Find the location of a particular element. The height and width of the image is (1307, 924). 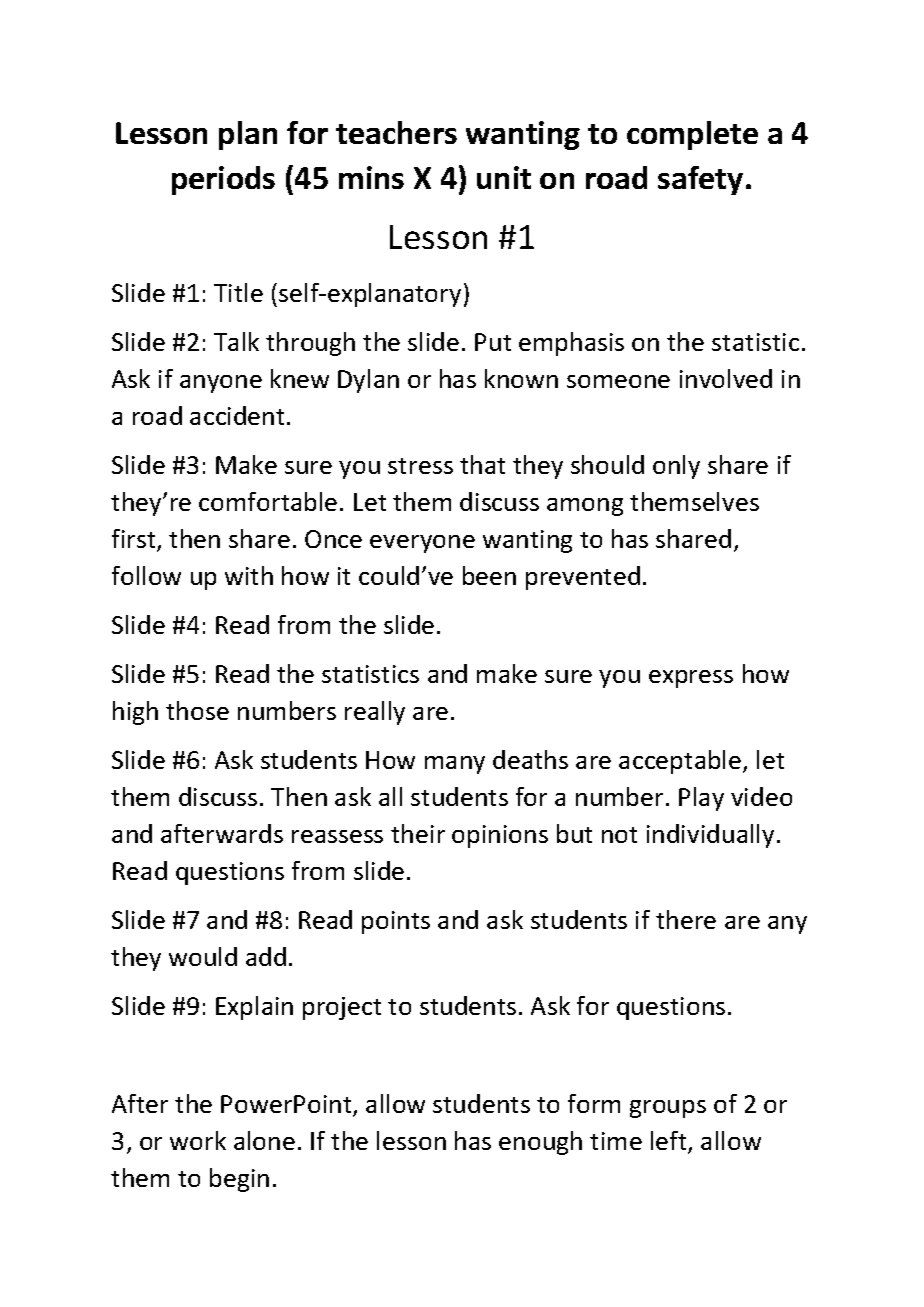

would is located at coordinates (203, 956).
